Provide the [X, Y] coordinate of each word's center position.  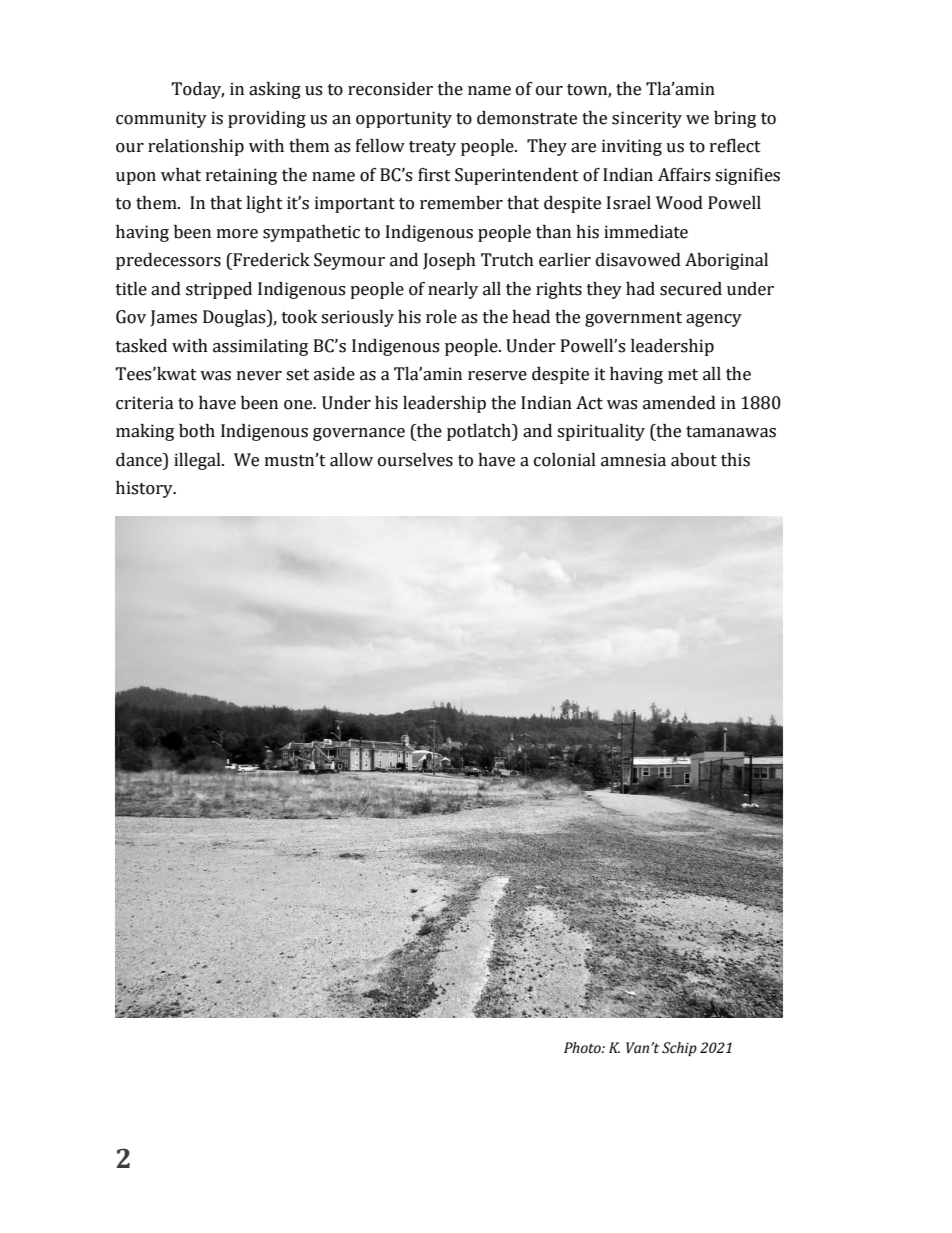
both [197, 431]
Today [197, 90]
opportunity [404, 119]
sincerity [647, 119]
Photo [583, 1048]
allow [351, 460]
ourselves [415, 460]
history [145, 489]
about [694, 460]
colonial [565, 460]
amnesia [633, 460]
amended [679, 403]
